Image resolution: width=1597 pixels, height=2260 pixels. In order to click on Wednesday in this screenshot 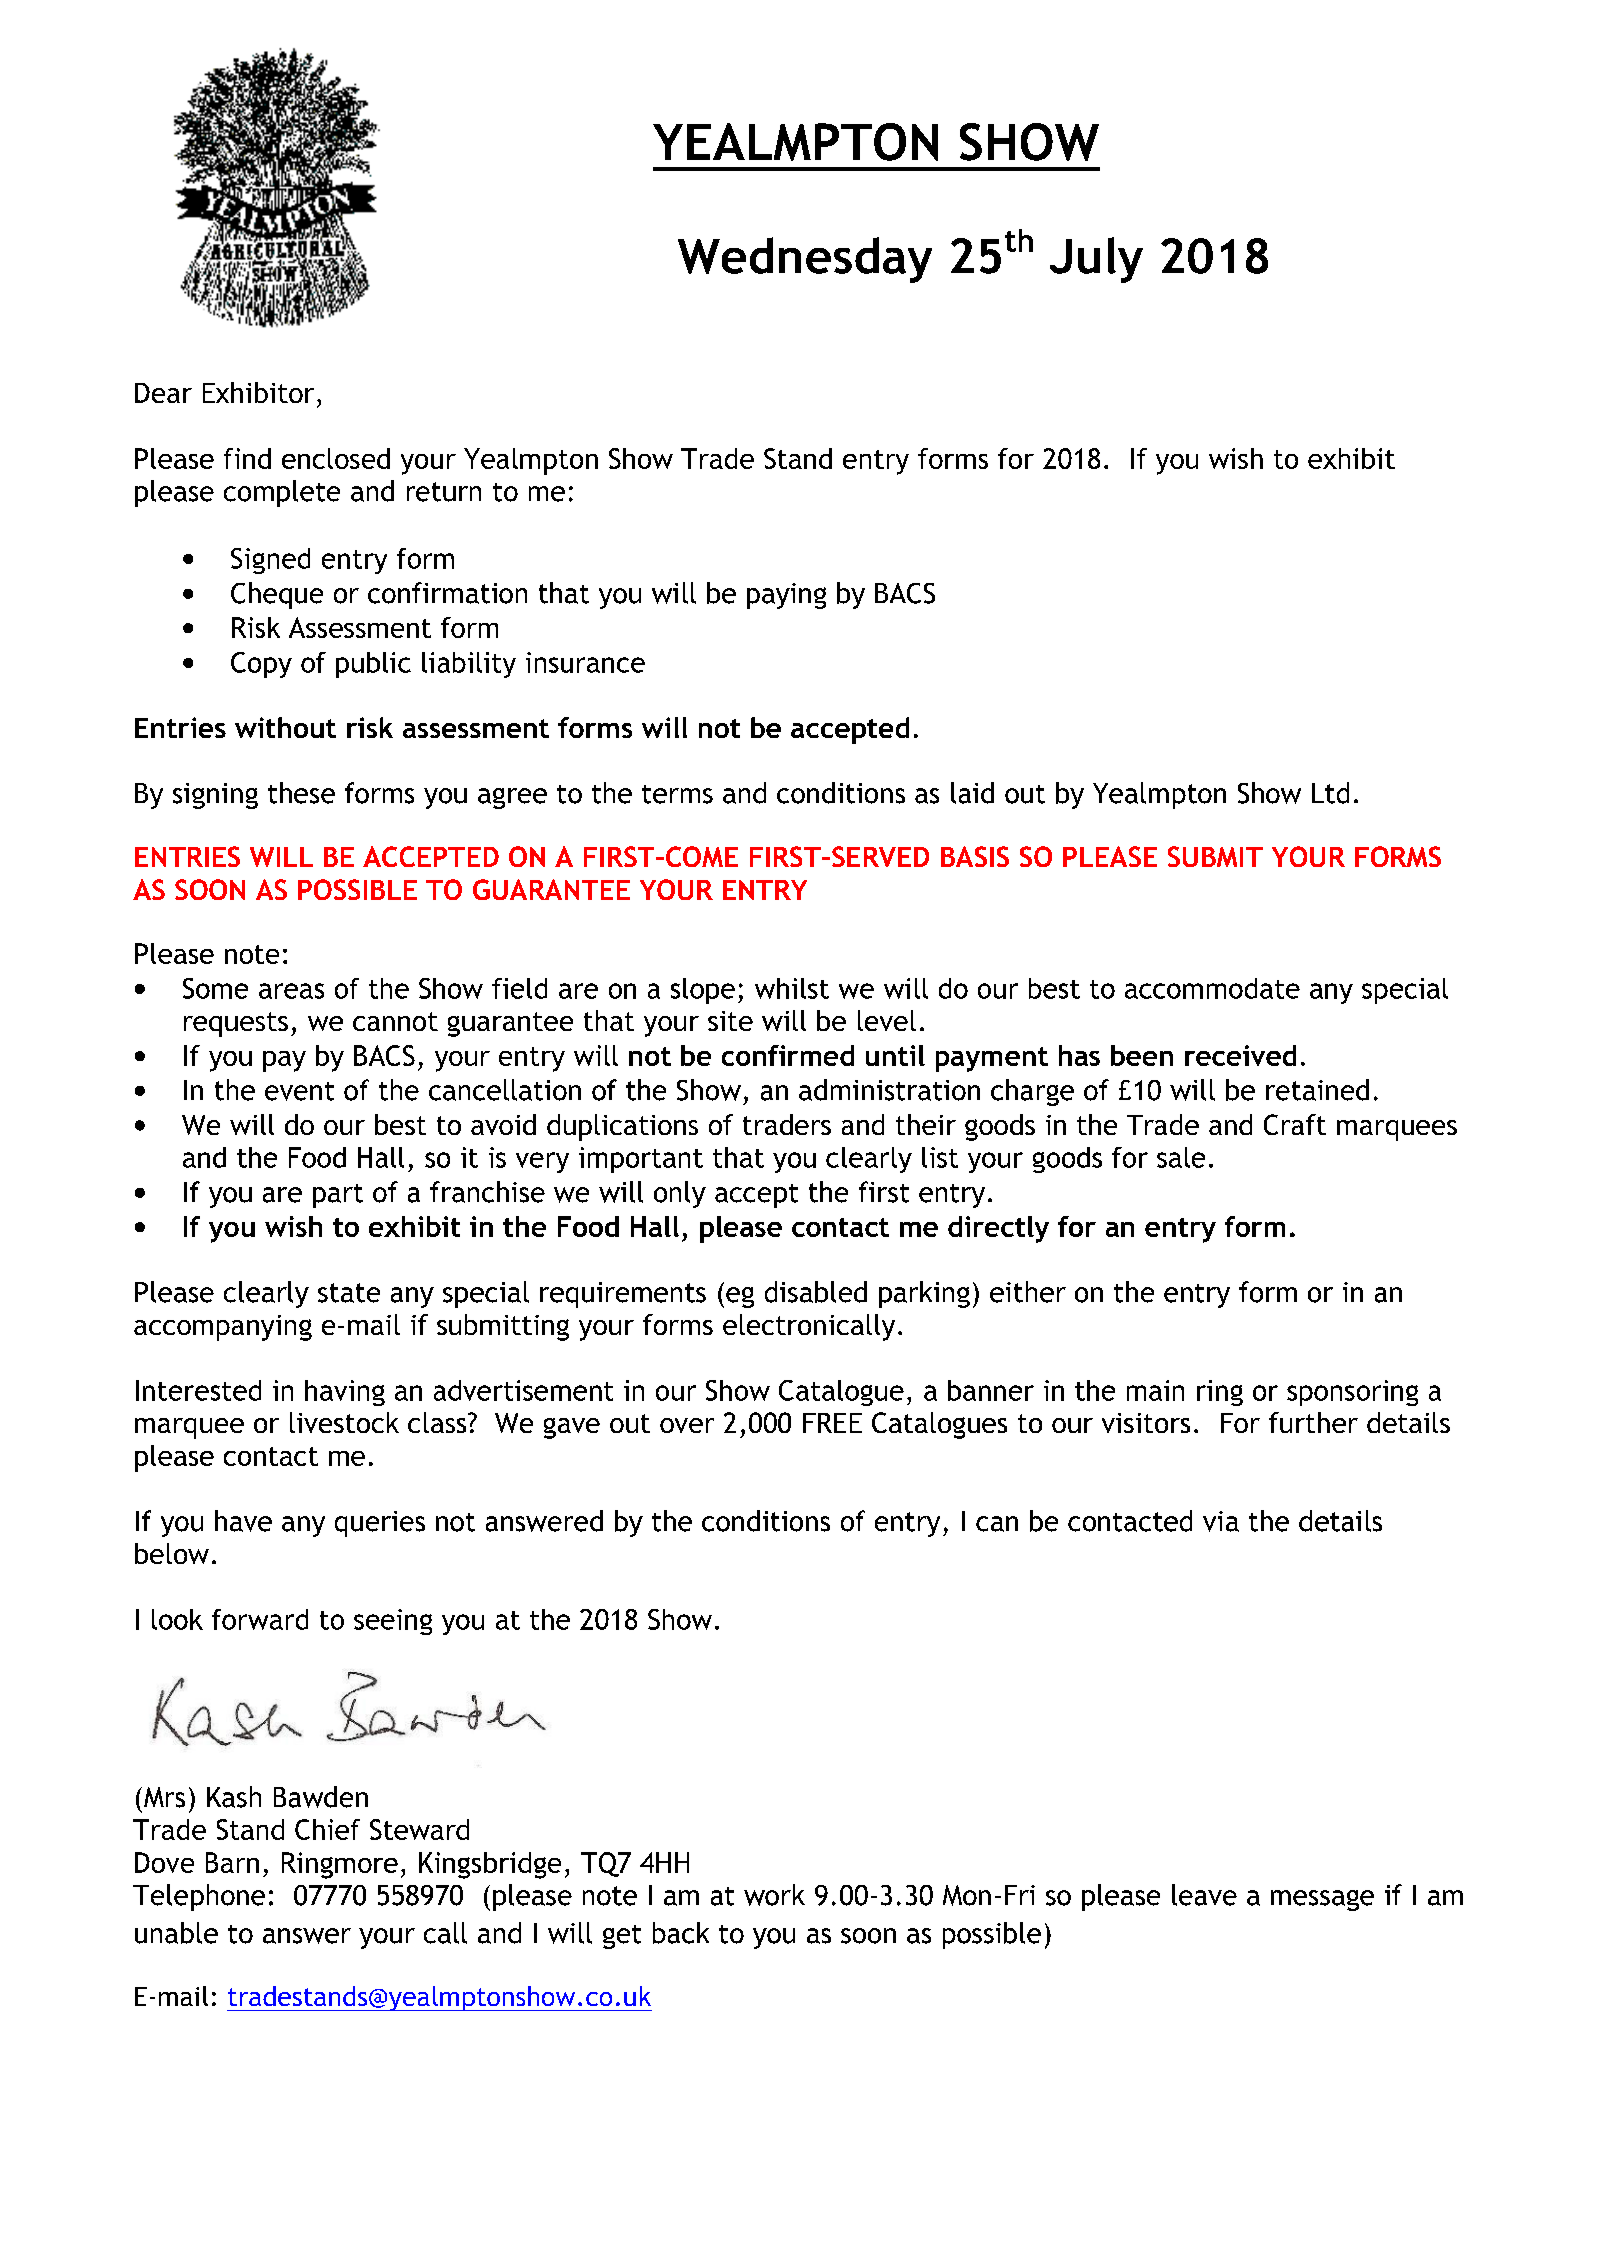, I will do `click(805, 260)`.
